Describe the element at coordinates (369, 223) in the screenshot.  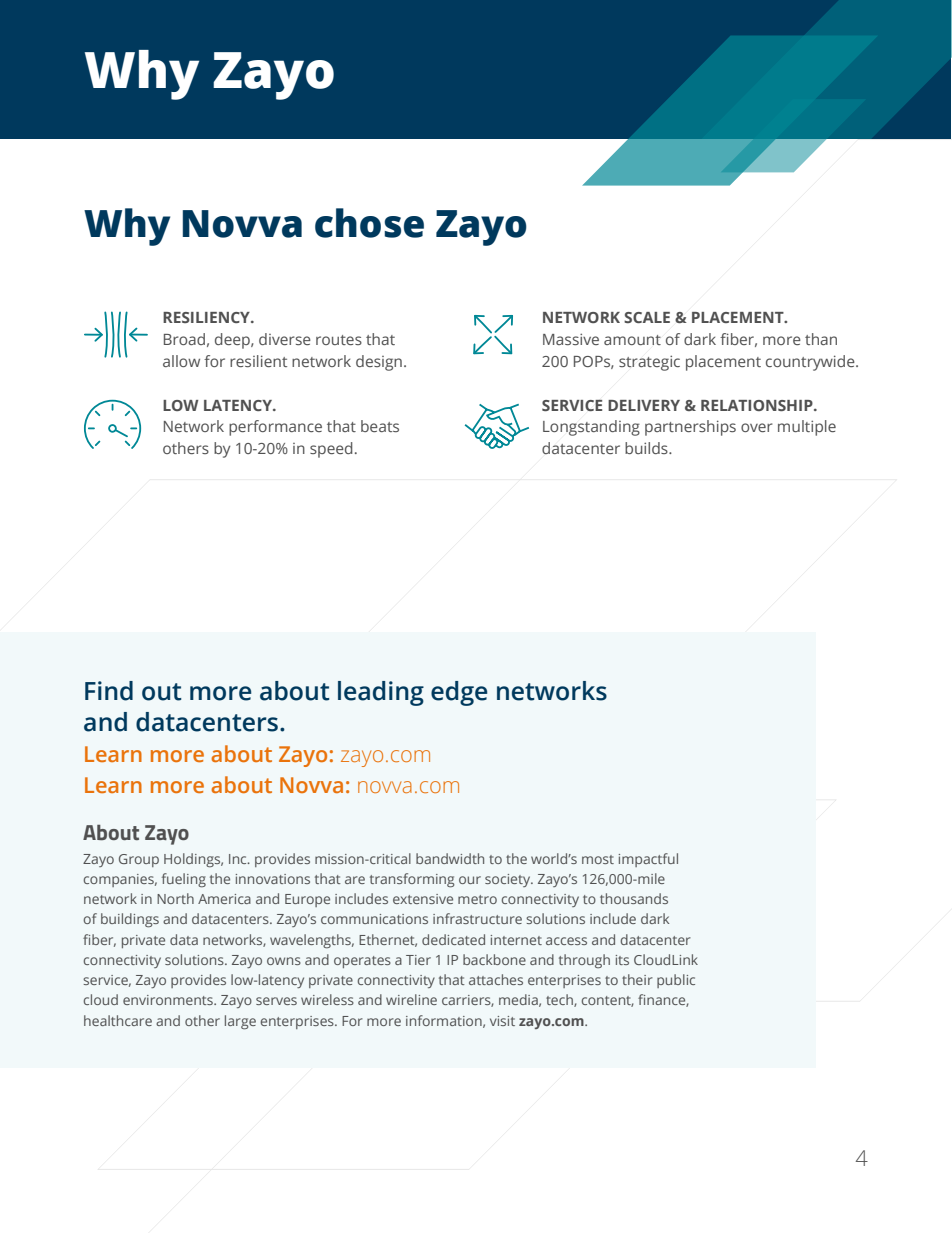
I see `chose` at that location.
